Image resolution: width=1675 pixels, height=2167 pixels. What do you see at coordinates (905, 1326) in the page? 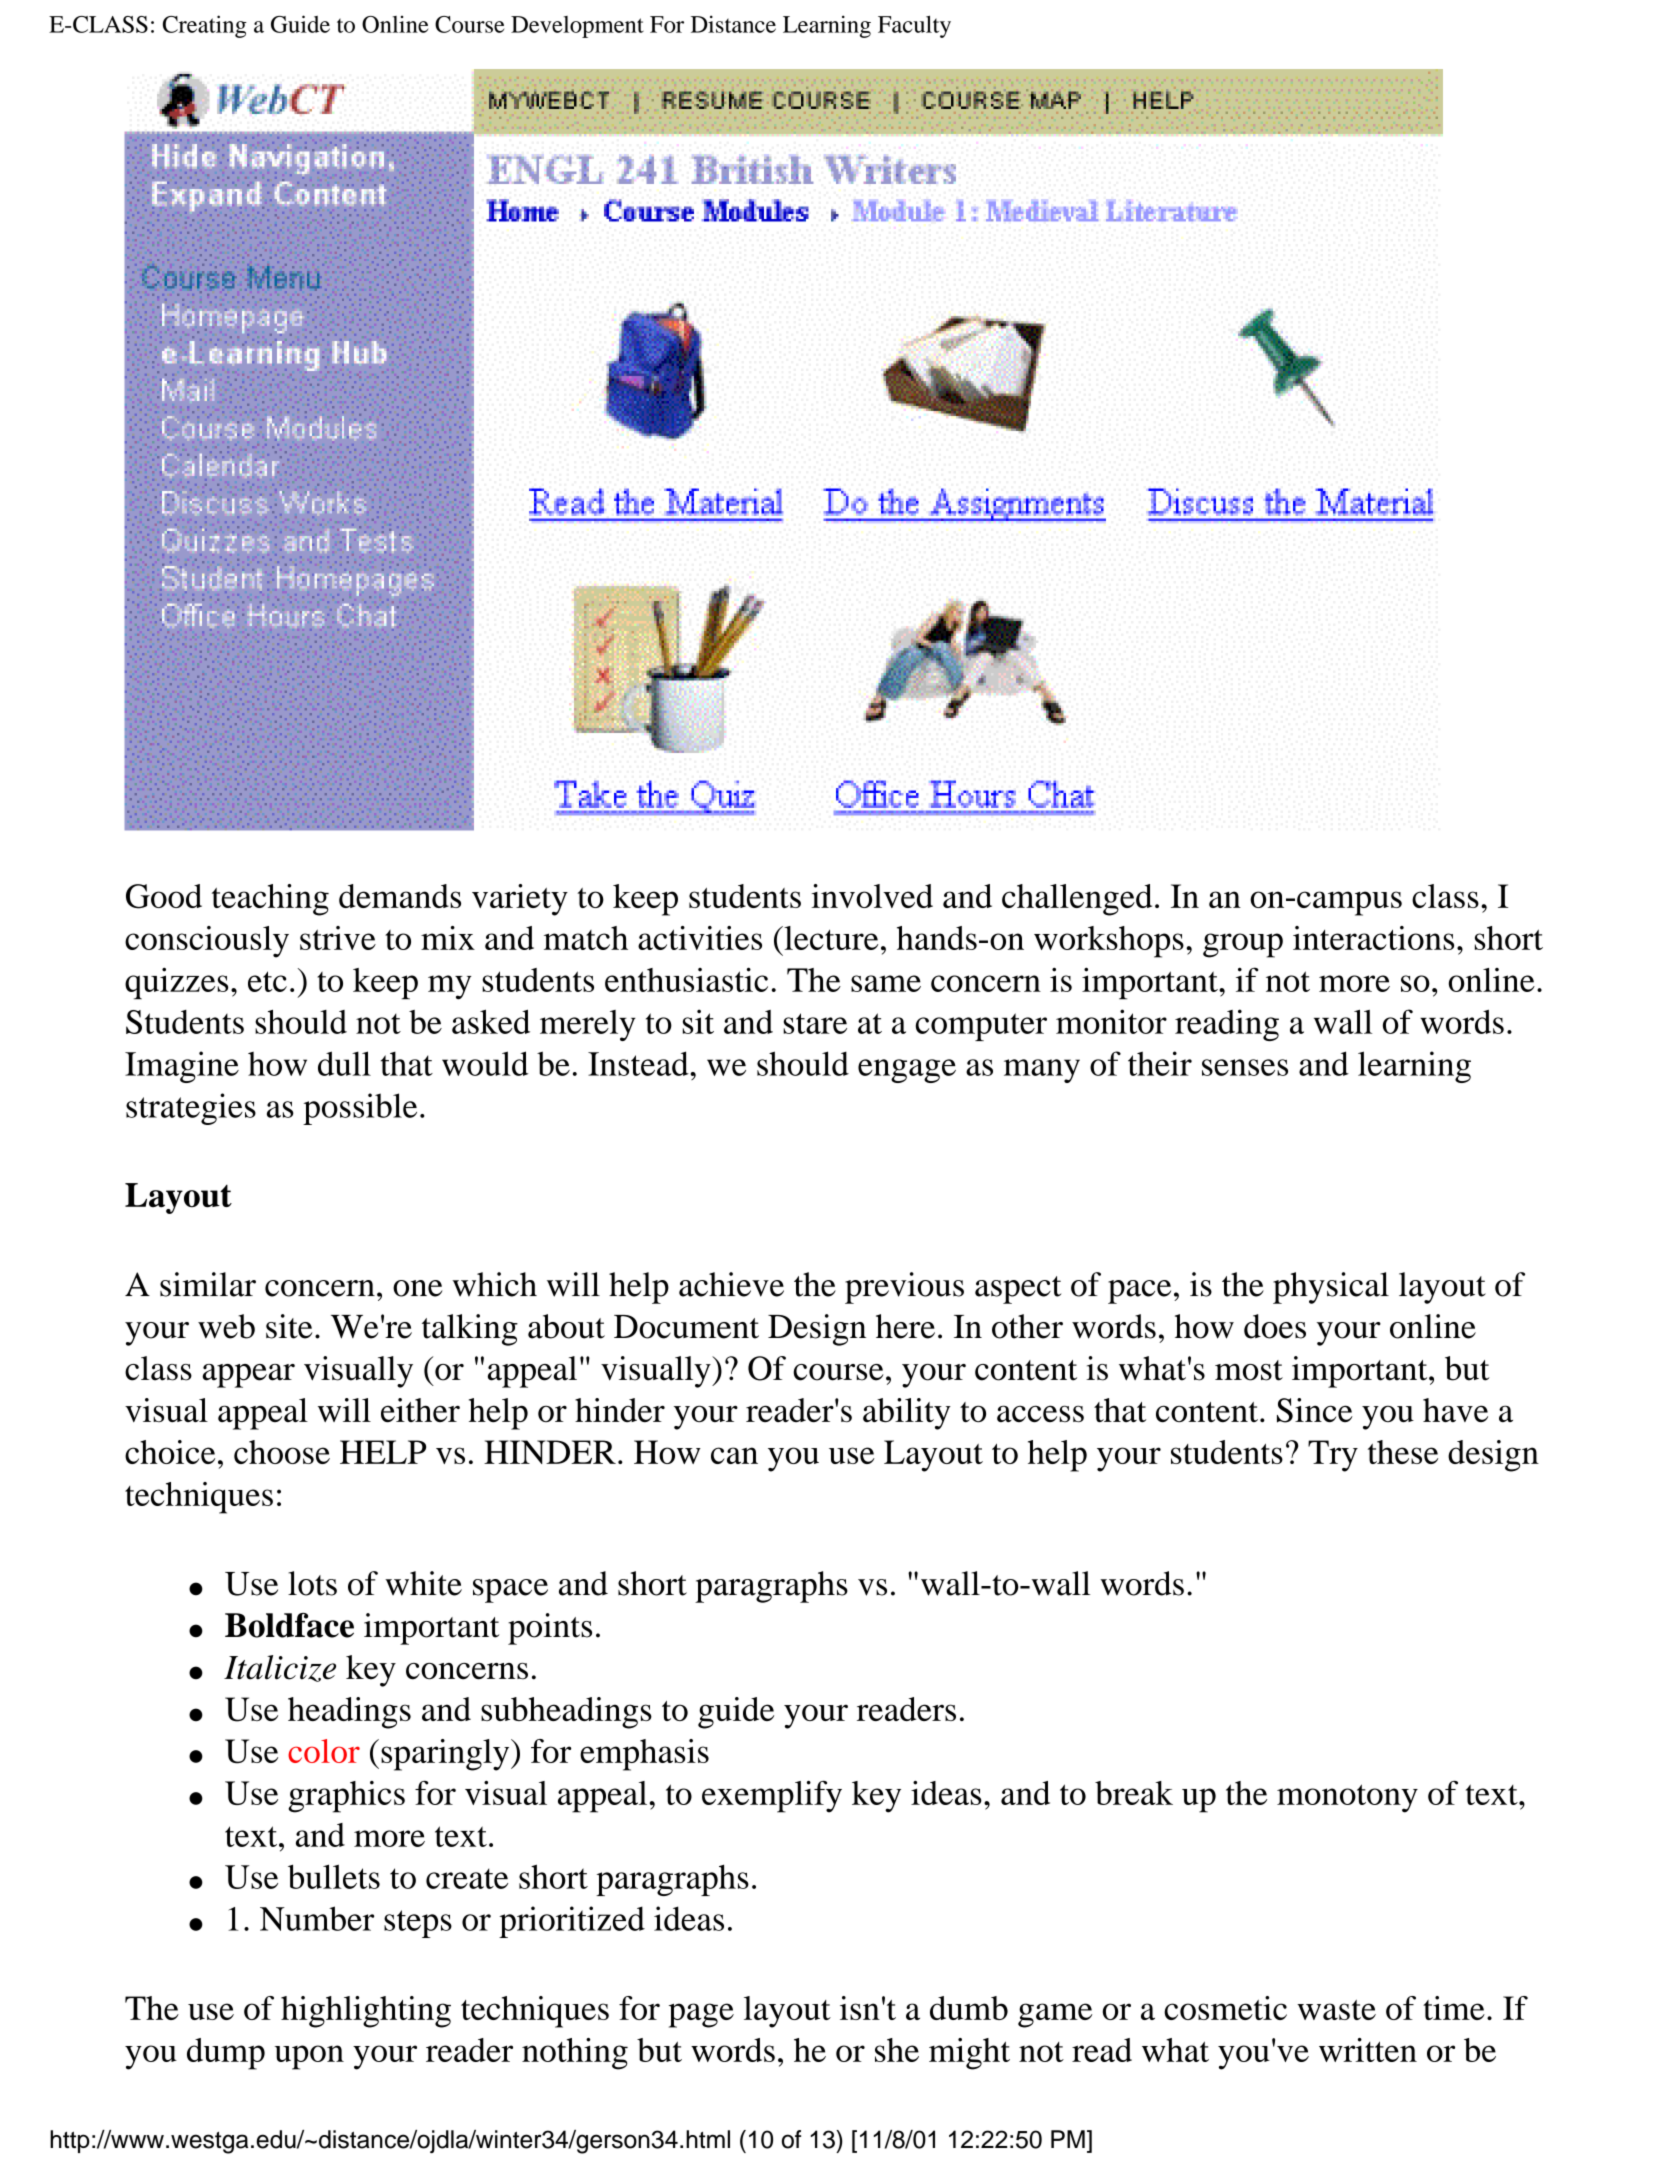
I see `here` at bounding box center [905, 1326].
